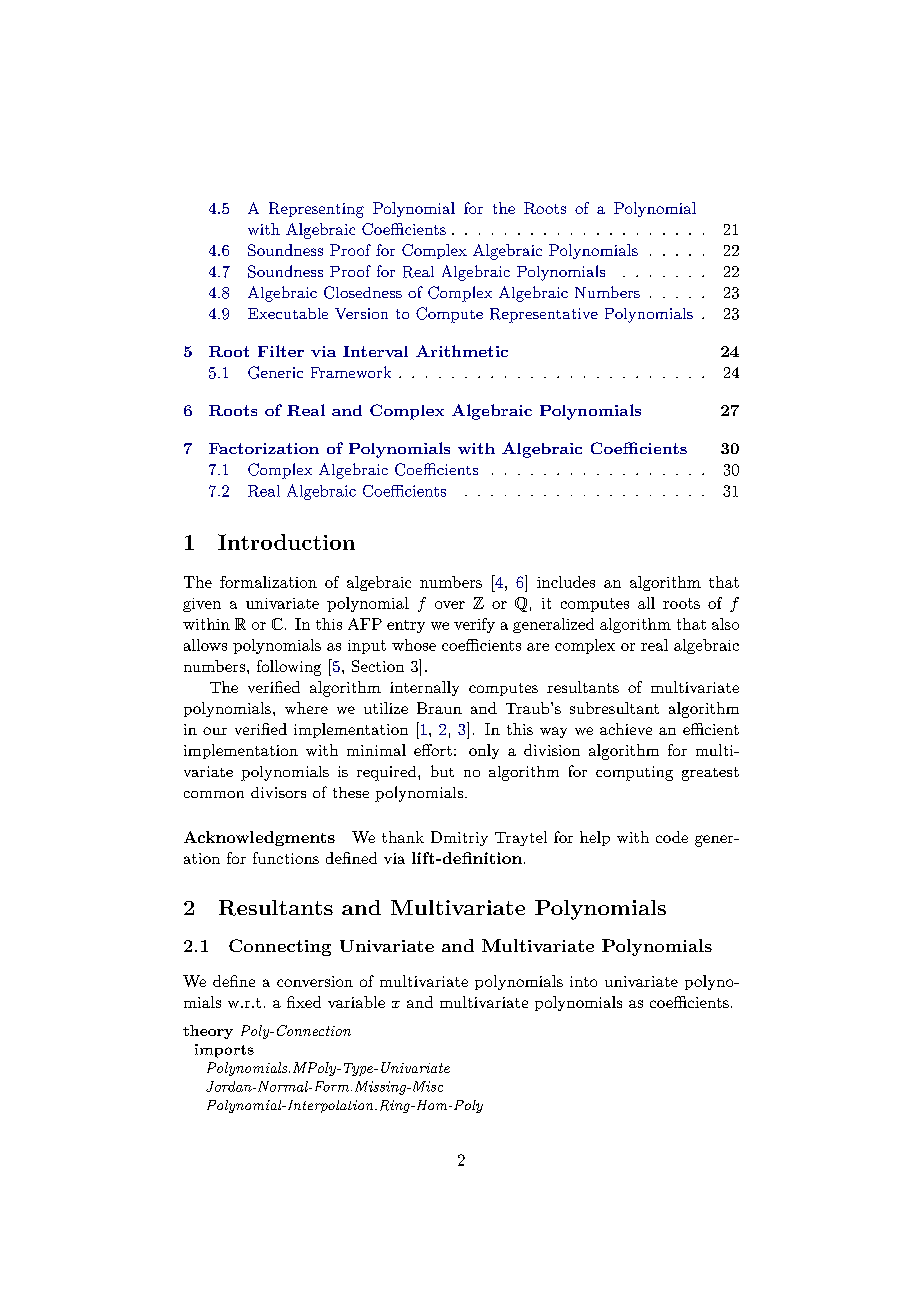 This screenshot has height=1308, width=924. What do you see at coordinates (281, 351) in the screenshot?
I see `Filter` at bounding box center [281, 351].
